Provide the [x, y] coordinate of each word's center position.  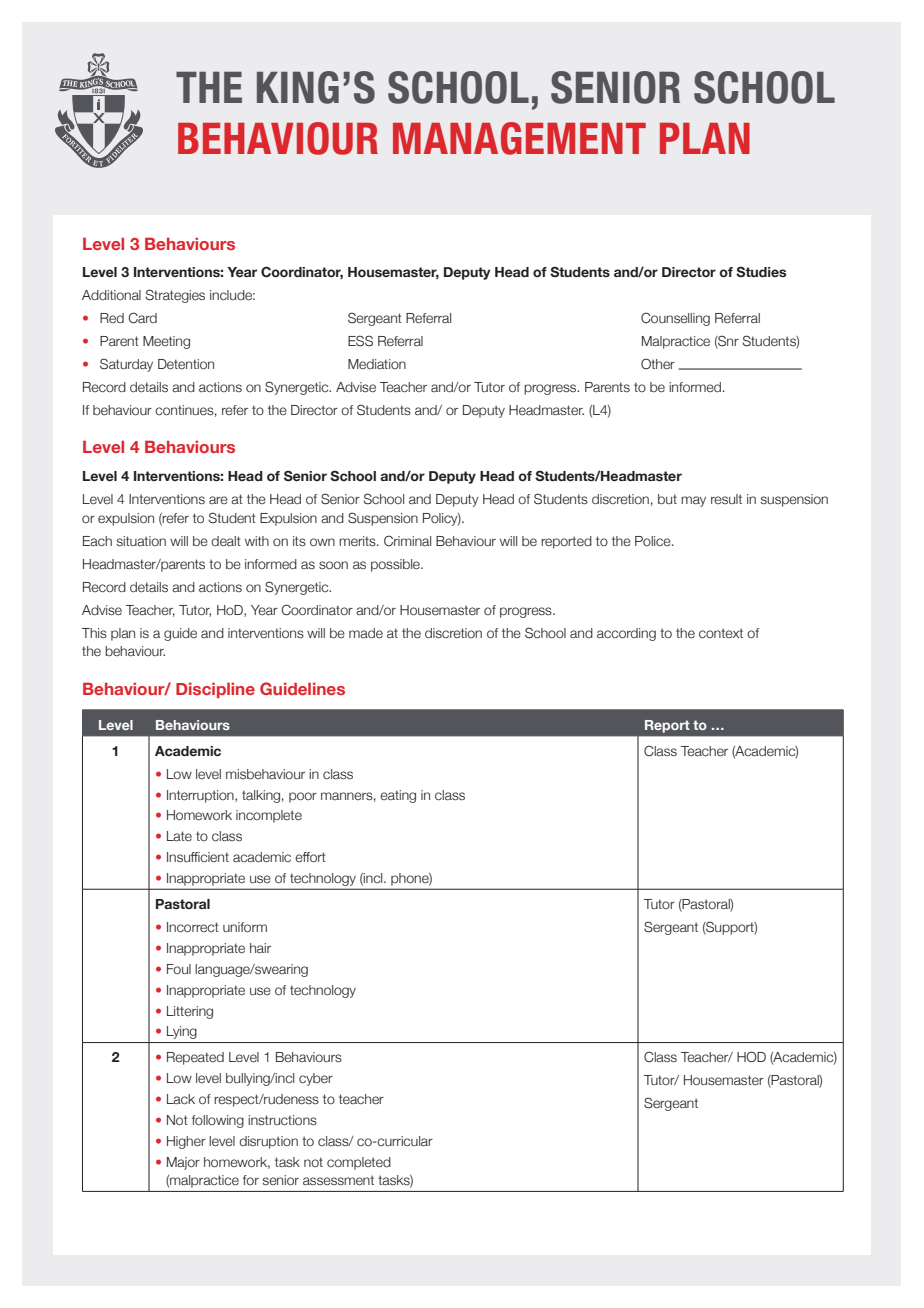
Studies [761, 271]
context [721, 633]
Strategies [175, 296]
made [366, 633]
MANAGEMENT [519, 138]
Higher [186, 1142]
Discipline [215, 690]
